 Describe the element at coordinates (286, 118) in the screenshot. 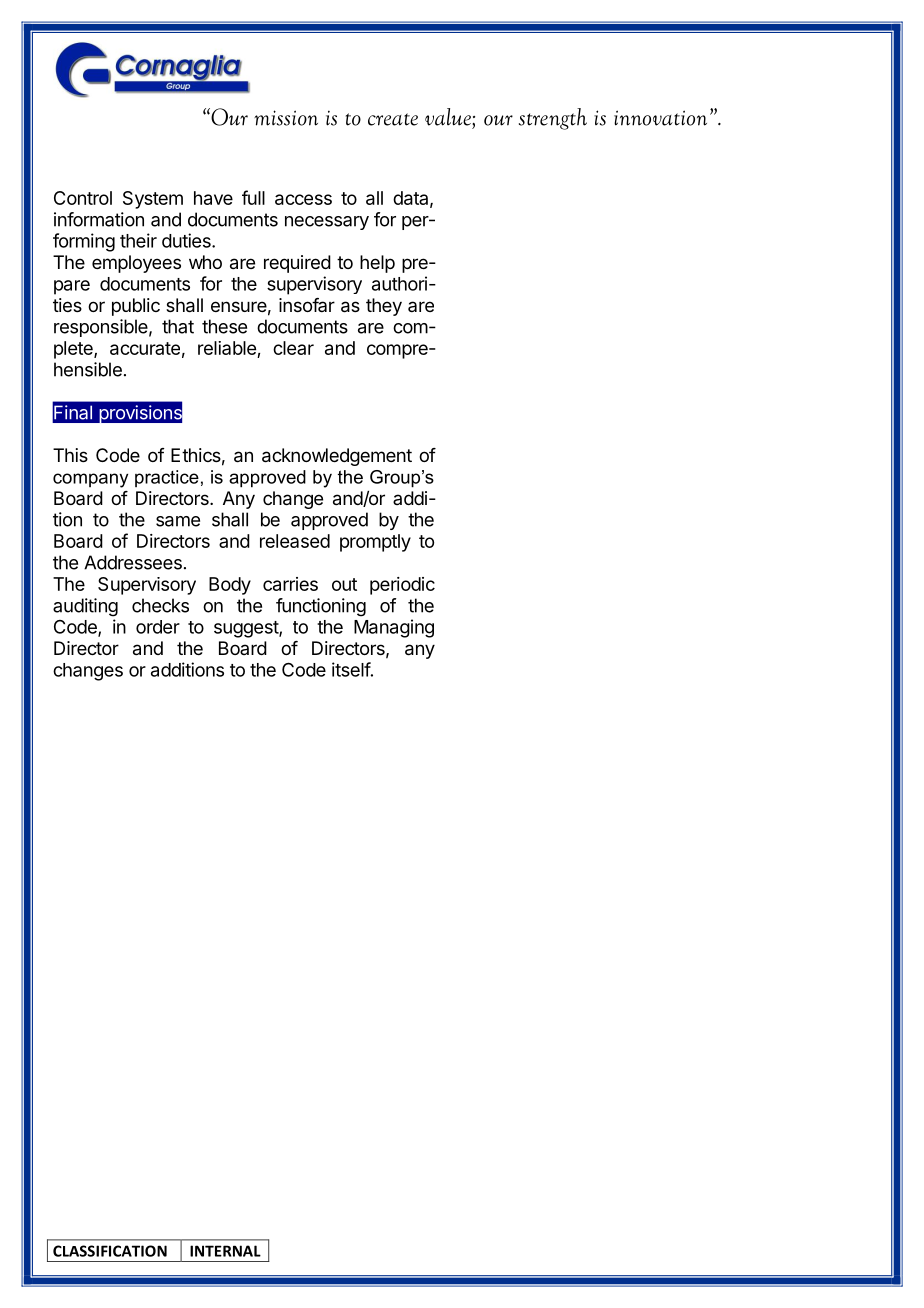

I see `mission` at that location.
